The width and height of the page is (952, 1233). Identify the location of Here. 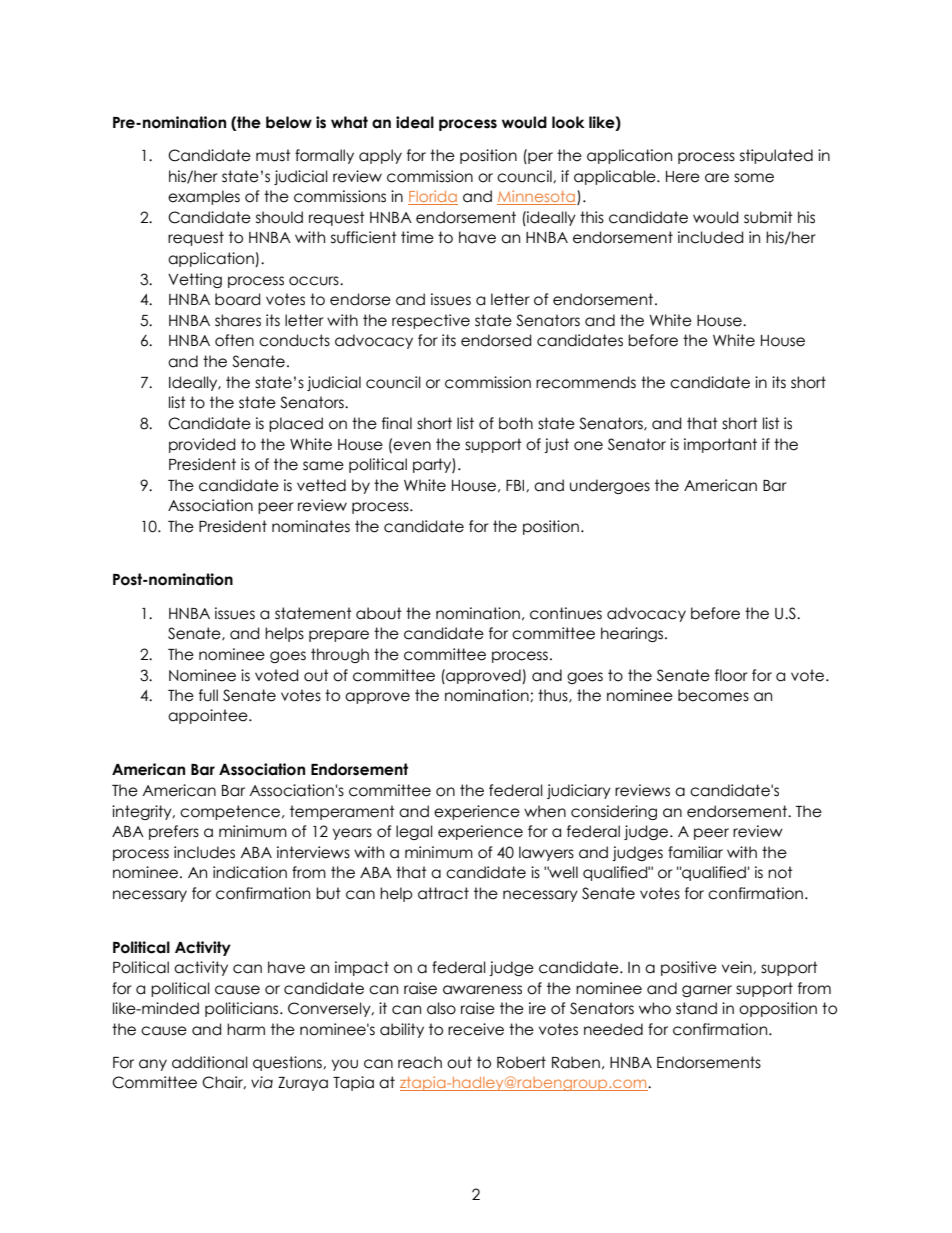
(683, 177).
